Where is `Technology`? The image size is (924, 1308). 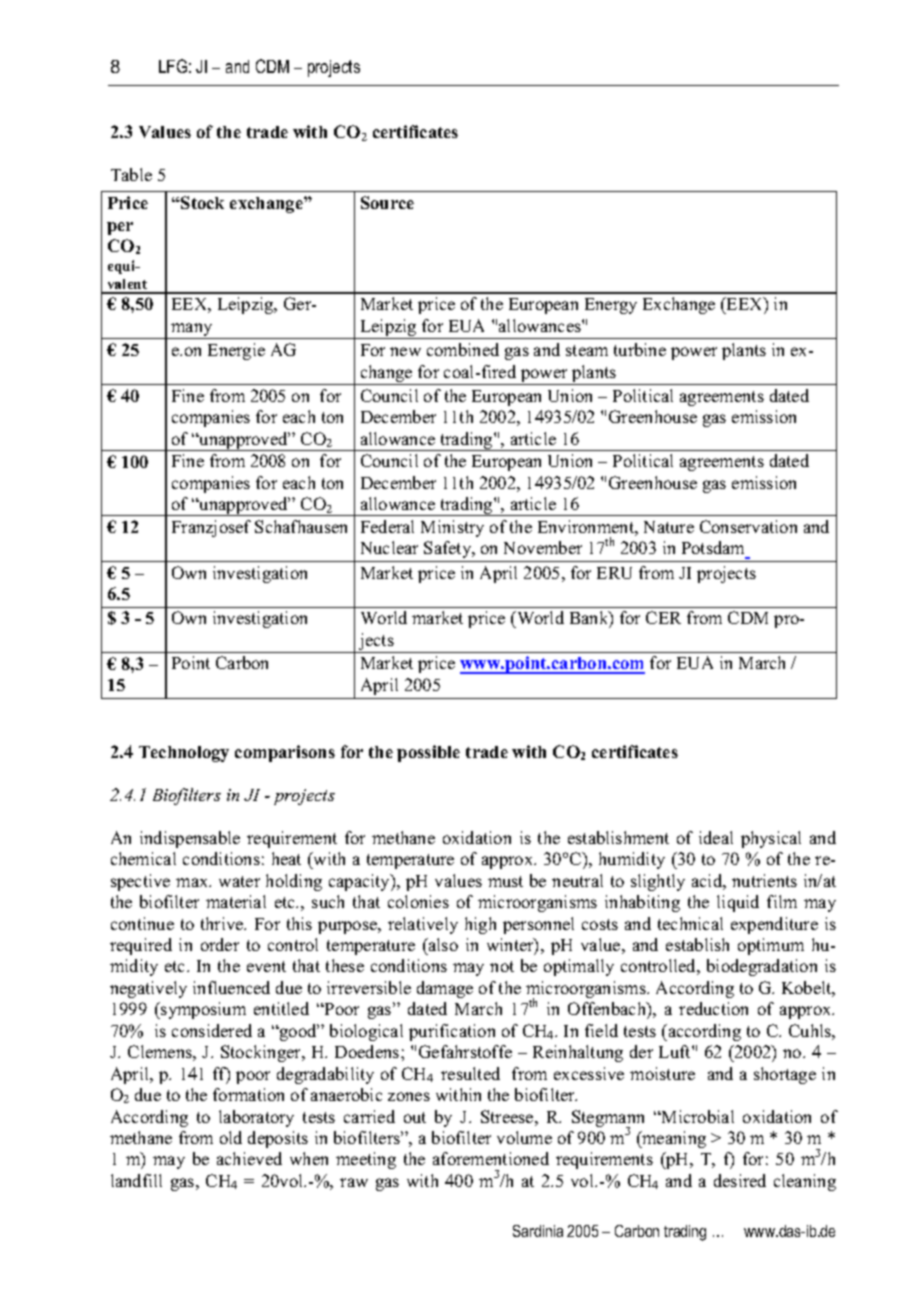 Technology is located at coordinates (184, 754).
